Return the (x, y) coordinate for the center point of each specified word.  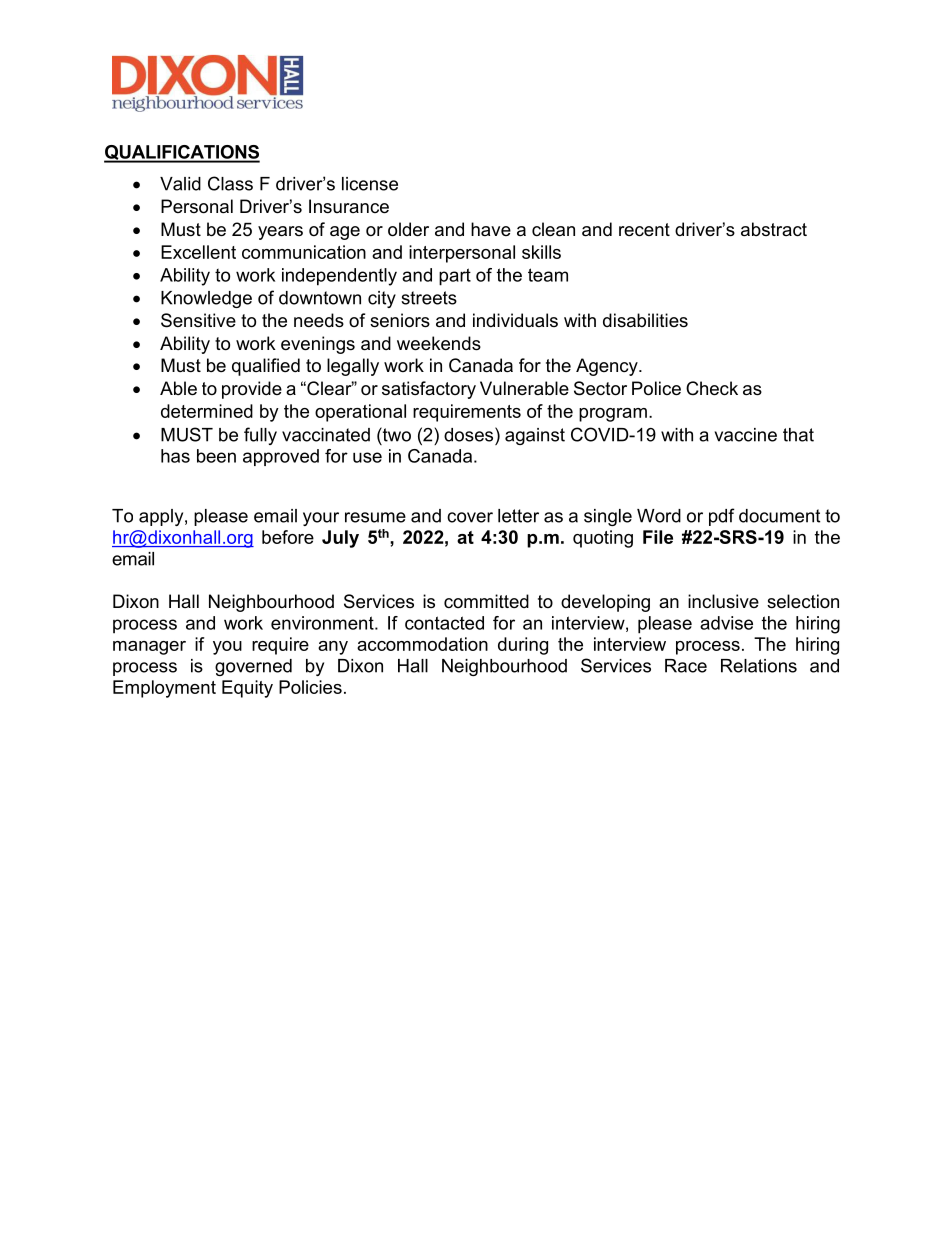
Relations (759, 666)
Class (230, 183)
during (523, 646)
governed (253, 667)
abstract (774, 229)
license (370, 184)
